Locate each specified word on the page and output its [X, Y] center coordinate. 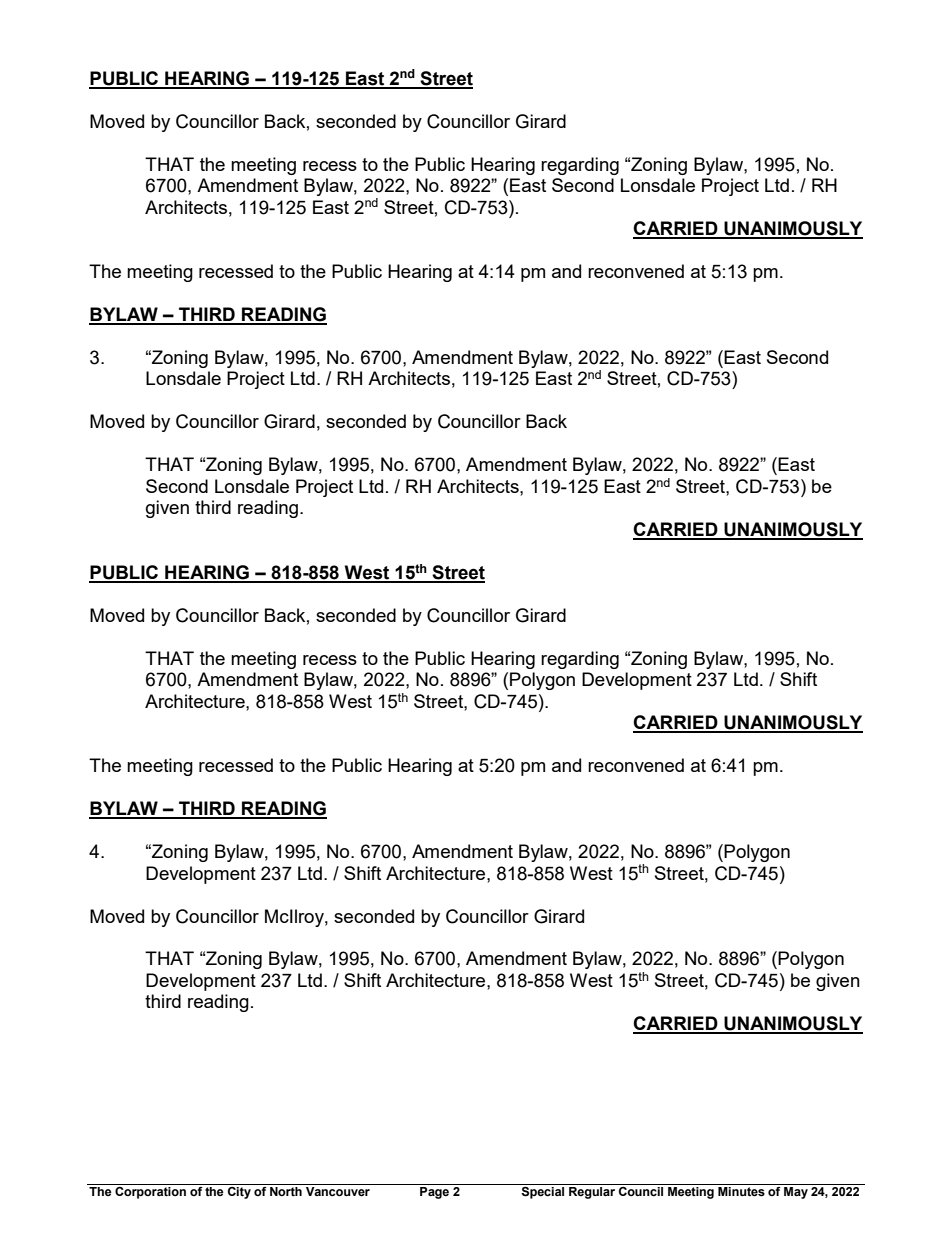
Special [542, 1193]
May [796, 1193]
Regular [592, 1193]
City [239, 1193]
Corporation [150, 1193]
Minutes [741, 1192]
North [286, 1191]
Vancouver [338, 1192]
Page [434, 1193]
